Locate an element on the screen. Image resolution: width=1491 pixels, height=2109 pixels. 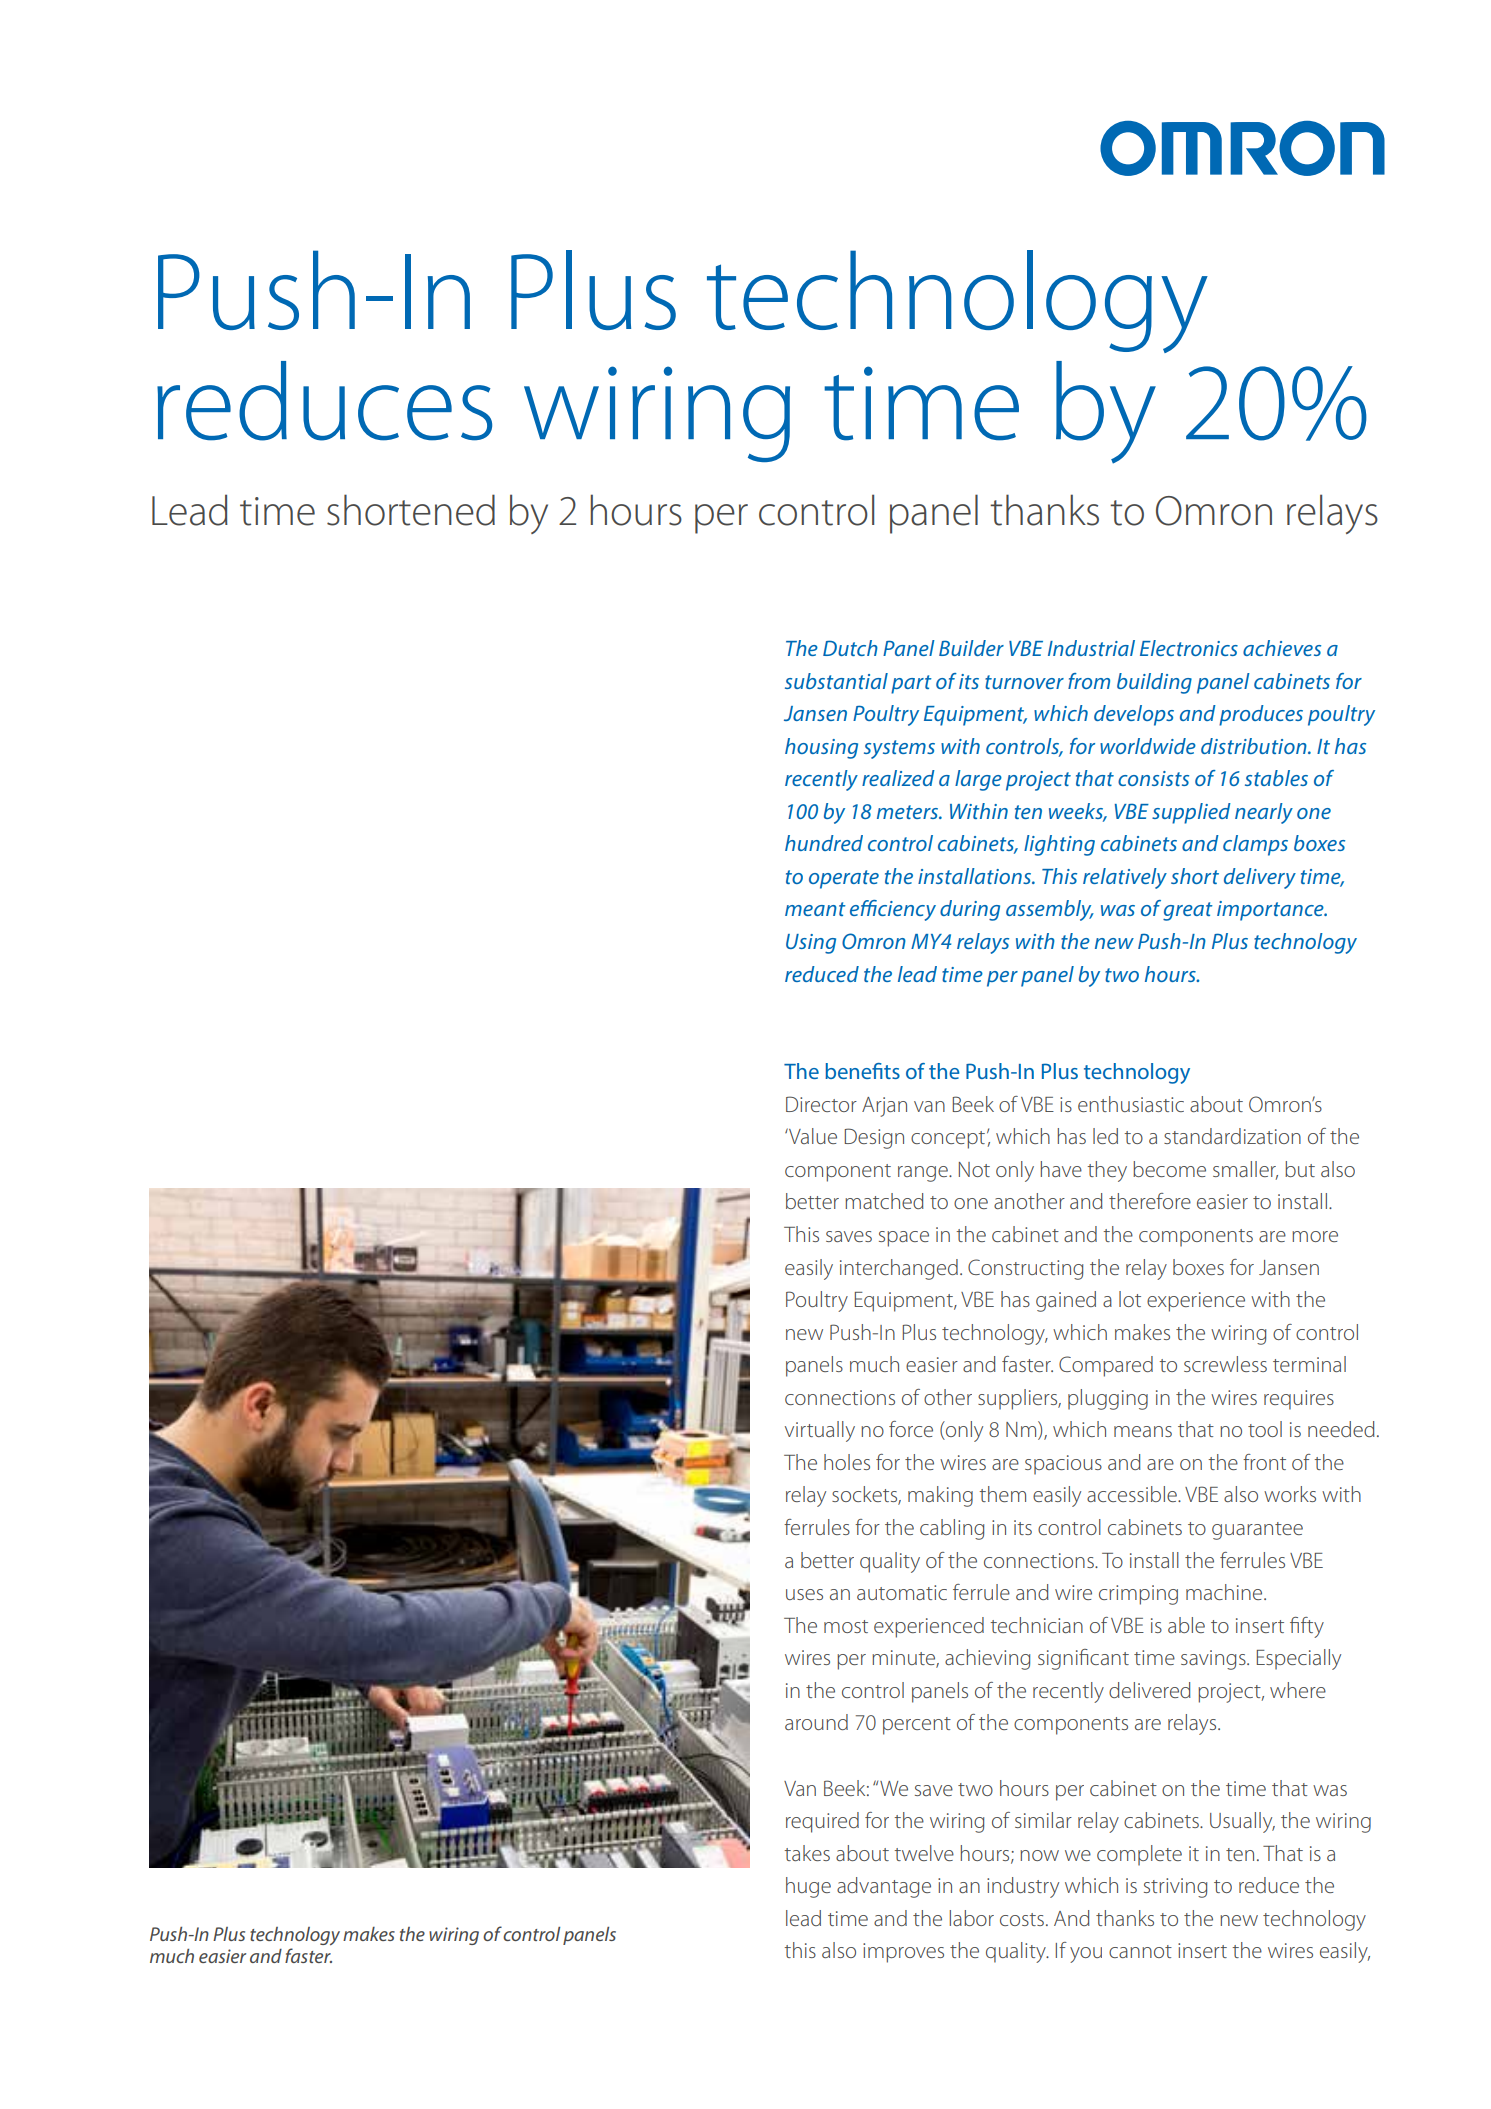
substantial is located at coordinates (836, 681).
